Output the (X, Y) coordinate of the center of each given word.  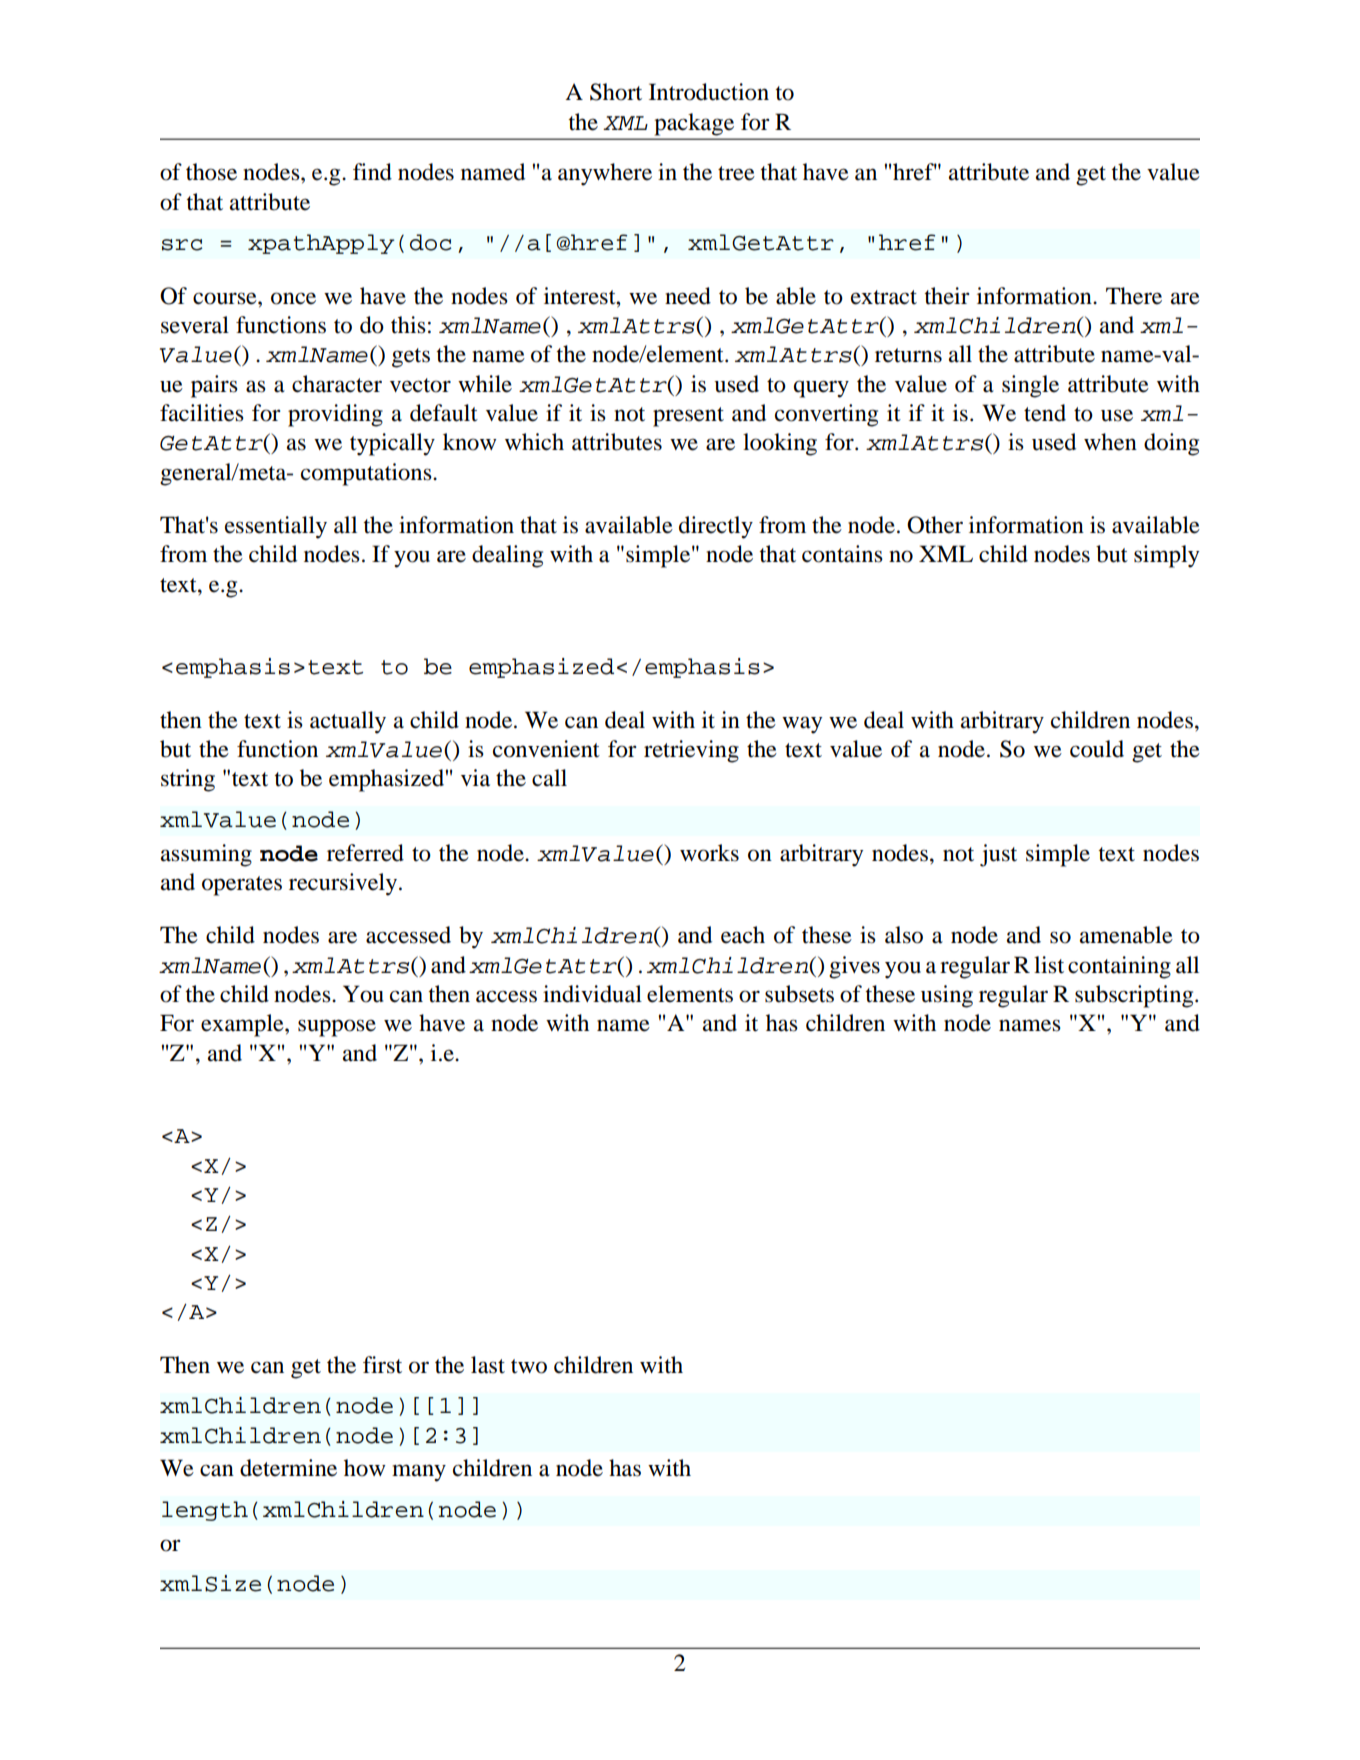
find (372, 172)
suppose (337, 1028)
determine (288, 1468)
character (337, 384)
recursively (343, 884)
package (694, 124)
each (743, 935)
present (688, 417)
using (947, 996)
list (1049, 965)
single (1030, 386)
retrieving (691, 751)
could (1097, 749)
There (1134, 296)
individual (592, 994)
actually (348, 722)
